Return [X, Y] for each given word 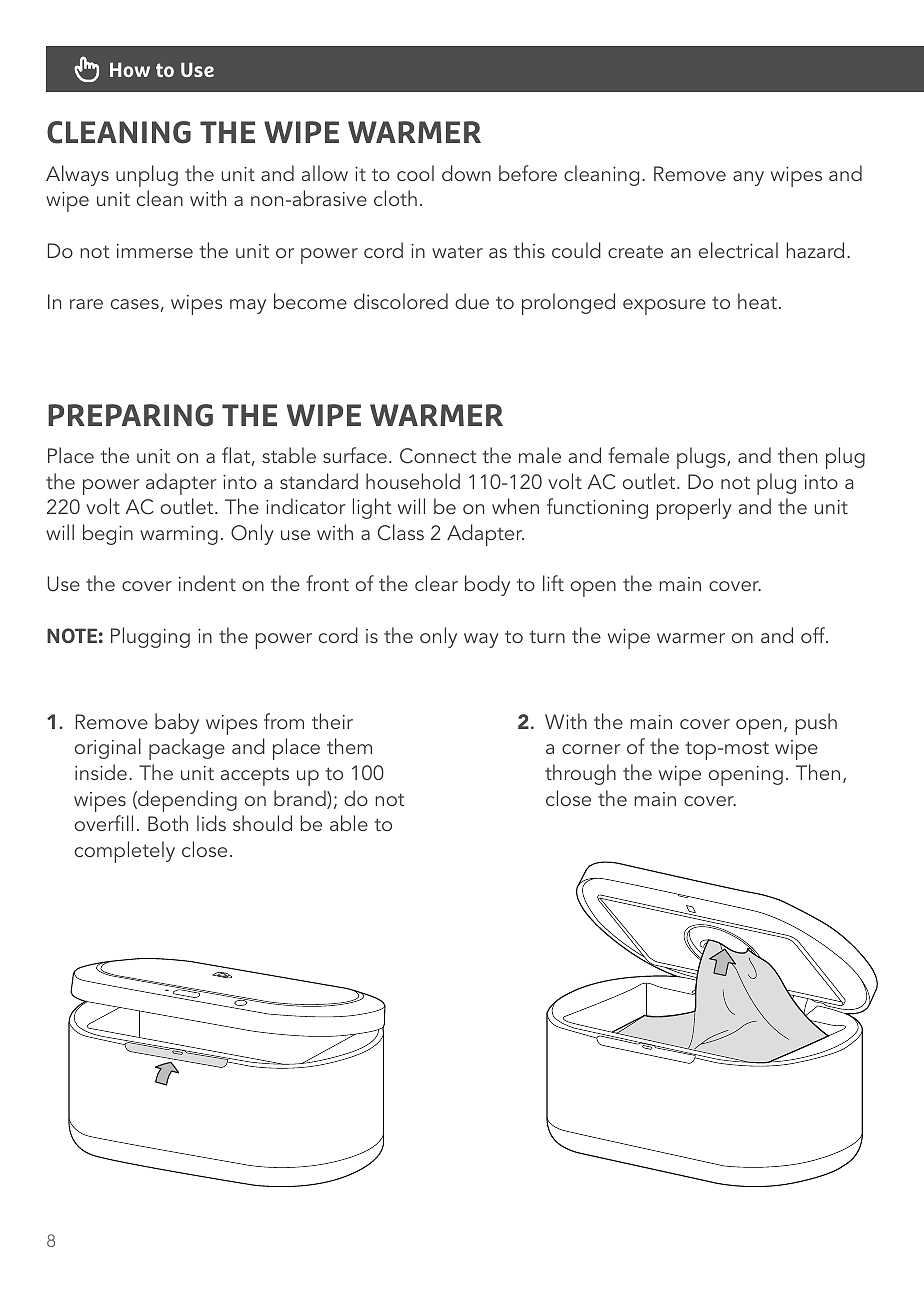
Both [168, 823]
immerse [155, 251]
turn [547, 636]
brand [301, 799]
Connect [438, 456]
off [814, 635]
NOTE [72, 635]
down [466, 173]
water [457, 251]
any [748, 178]
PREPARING [130, 415]
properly [694, 509]
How [130, 69]
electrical [738, 250]
